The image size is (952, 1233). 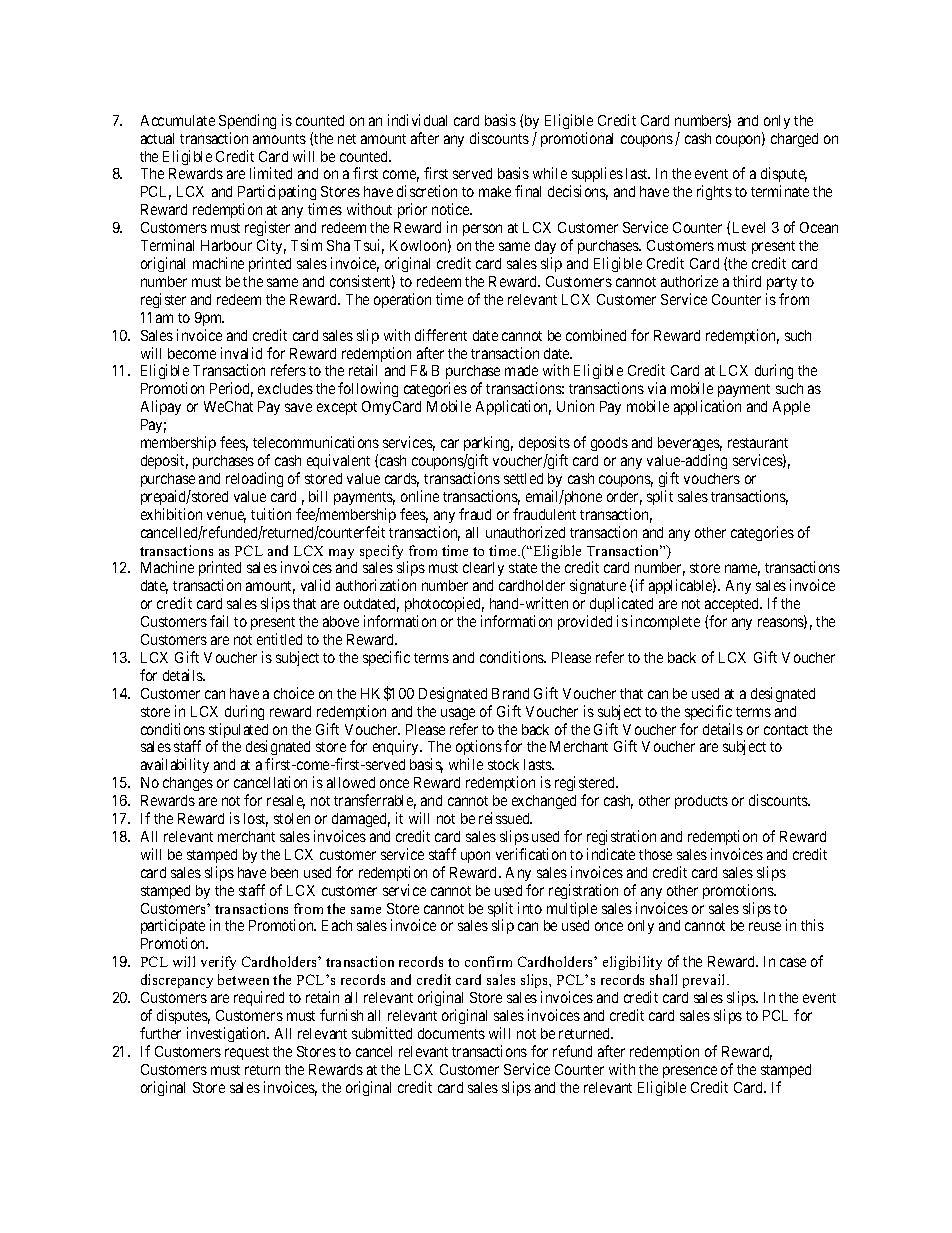 What do you see at coordinates (690, 1072) in the screenshot?
I see `presence` at bounding box center [690, 1072].
